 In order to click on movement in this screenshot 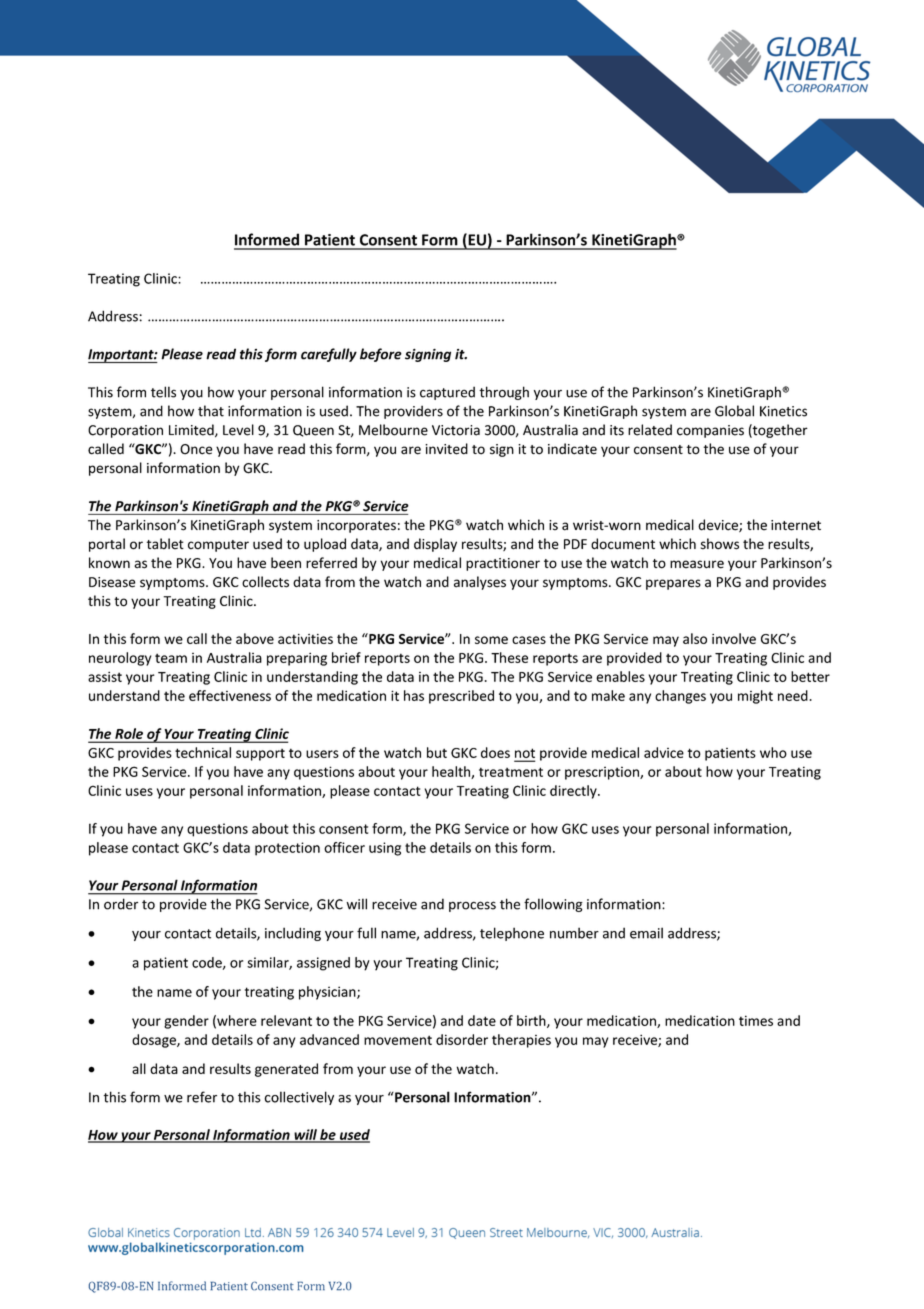, I will do `click(398, 1040)`.
